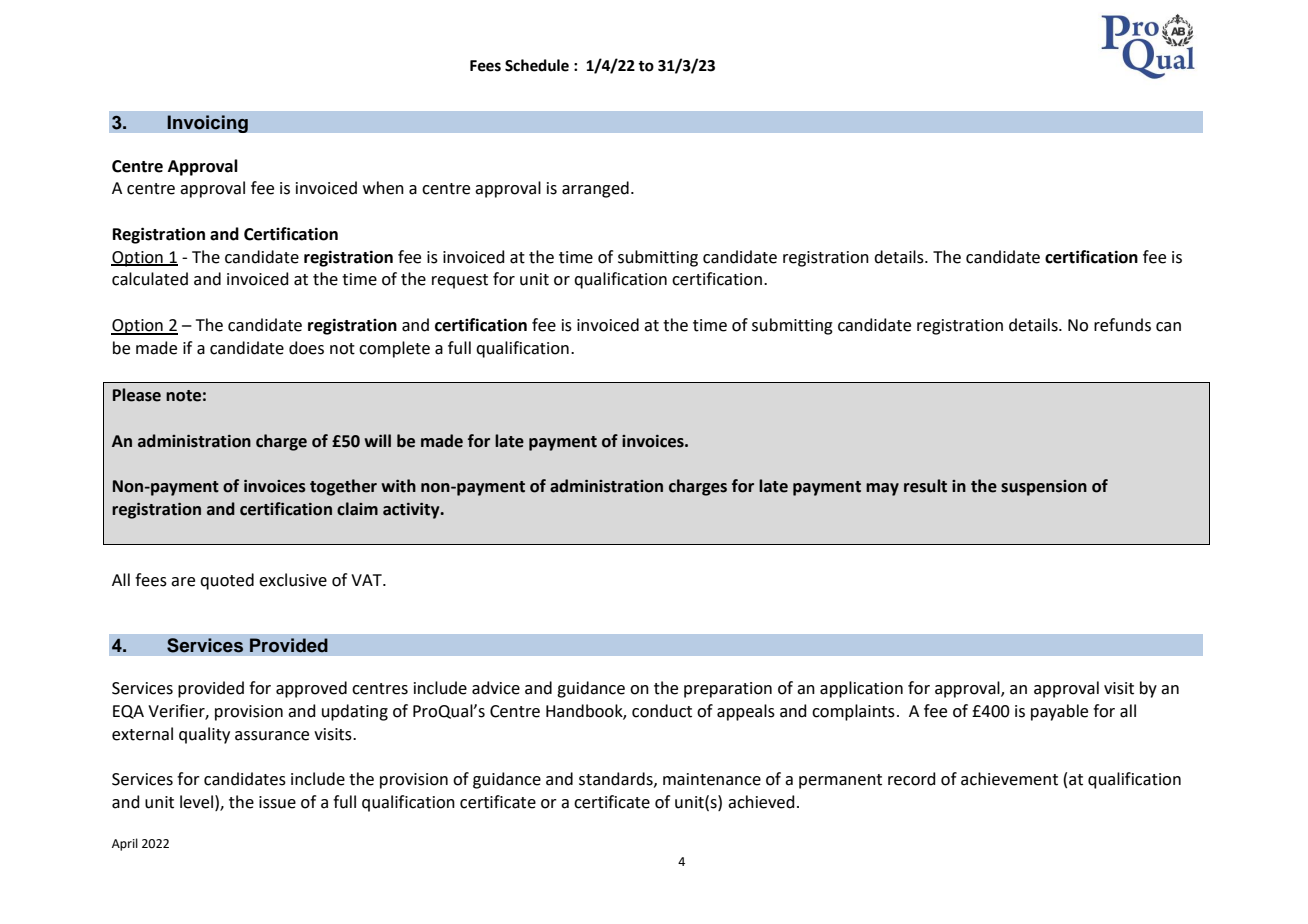 The image size is (1308, 924). I want to click on Schedule, so click(537, 65).
